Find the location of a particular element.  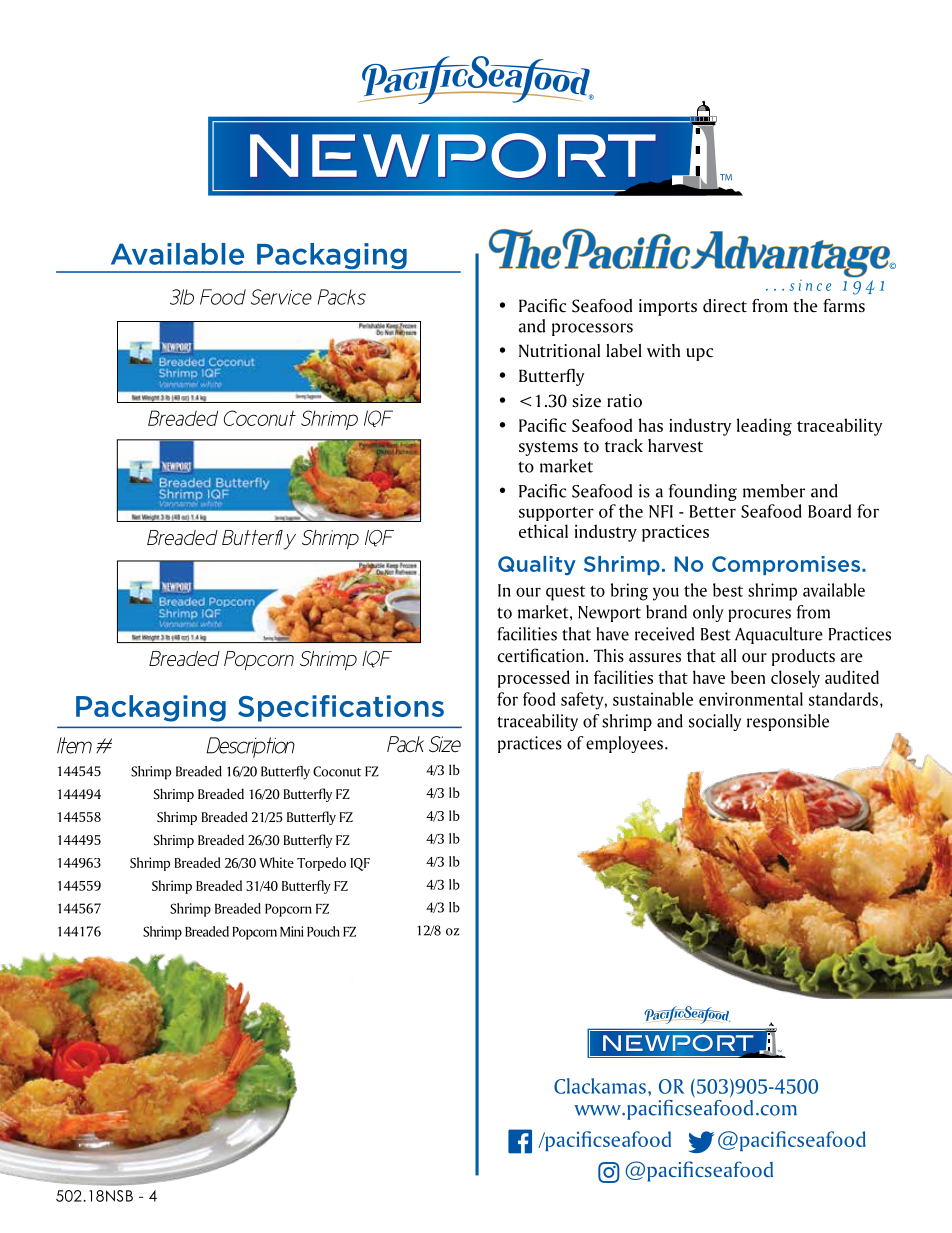

member is located at coordinates (774, 491).
